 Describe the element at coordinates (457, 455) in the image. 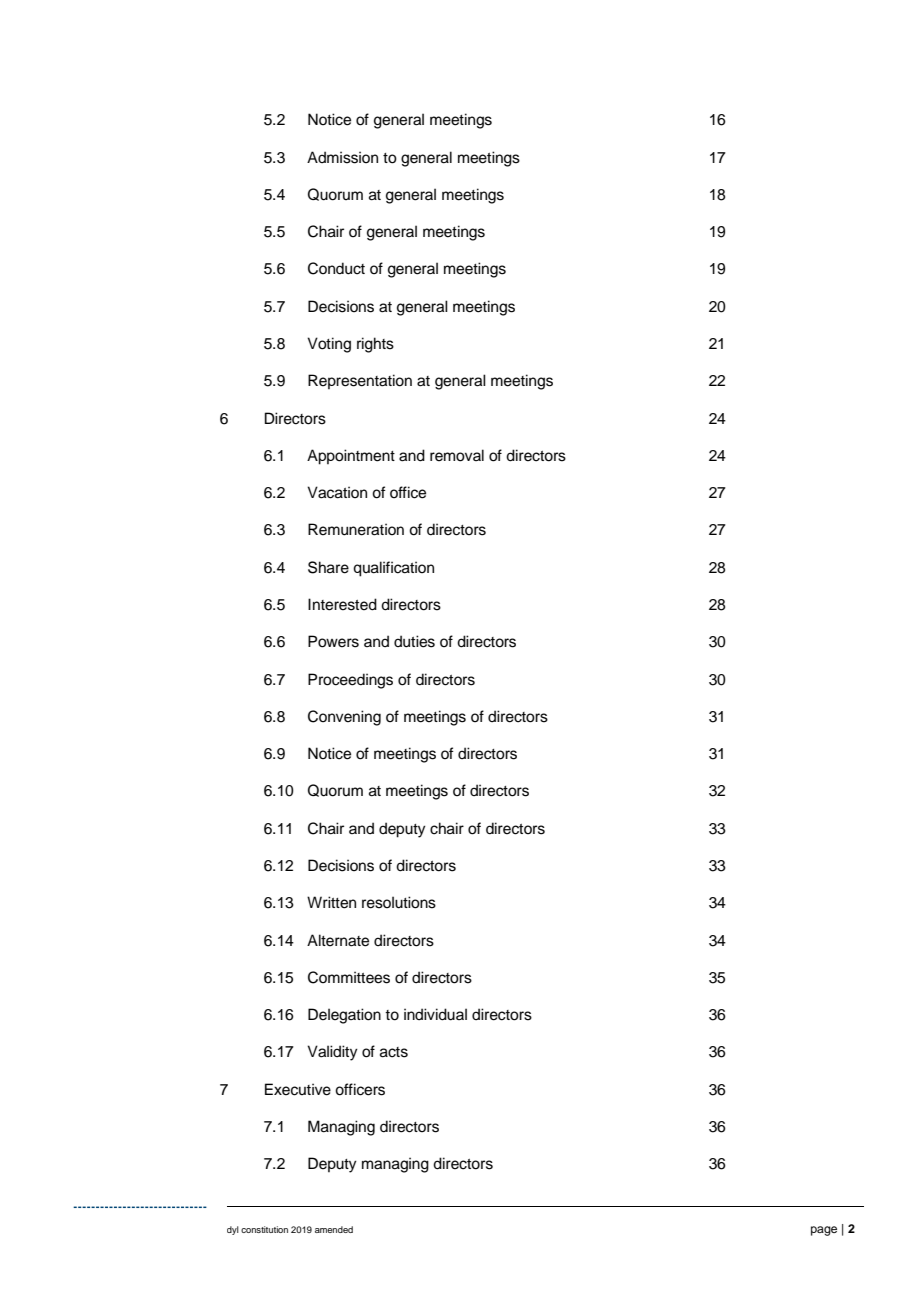

I see `removal` at that location.
